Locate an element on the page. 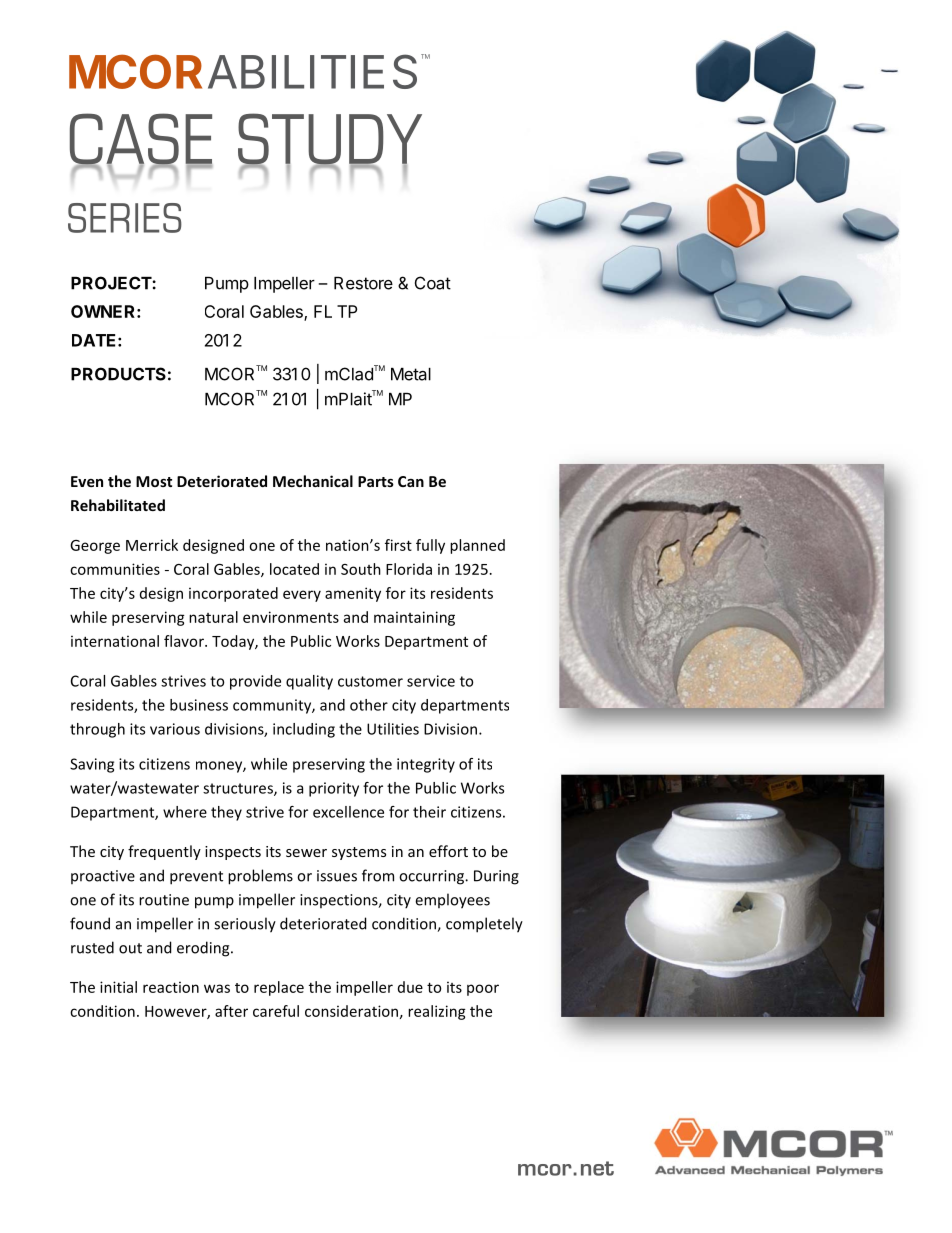 This page has width=952, height=1233. STUDY is located at coordinates (330, 140).
